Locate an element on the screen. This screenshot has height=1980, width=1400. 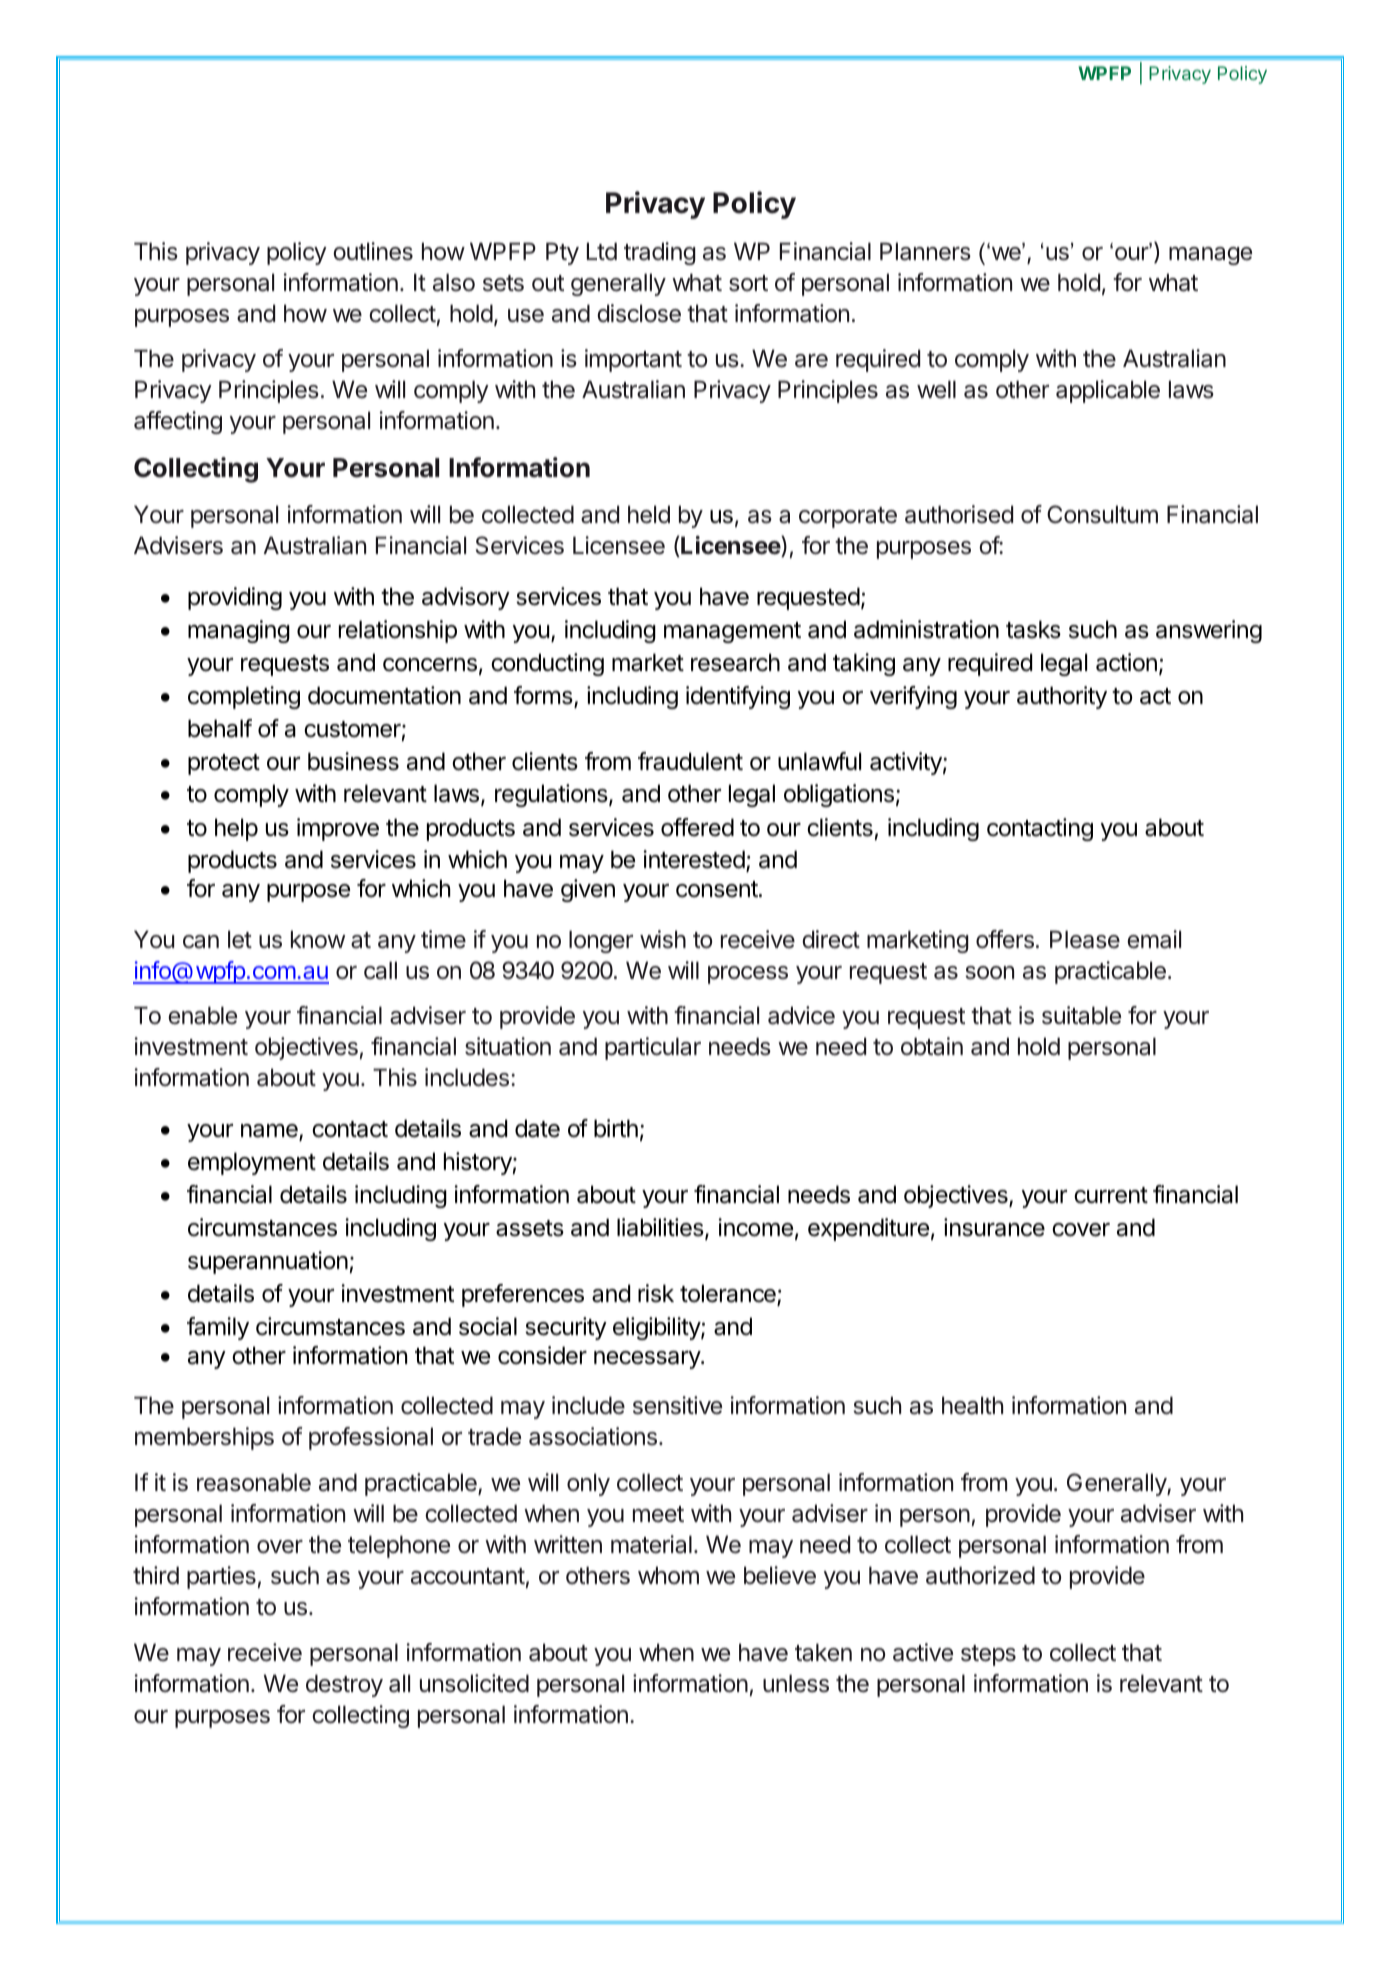
applicable is located at coordinates (1108, 391).
